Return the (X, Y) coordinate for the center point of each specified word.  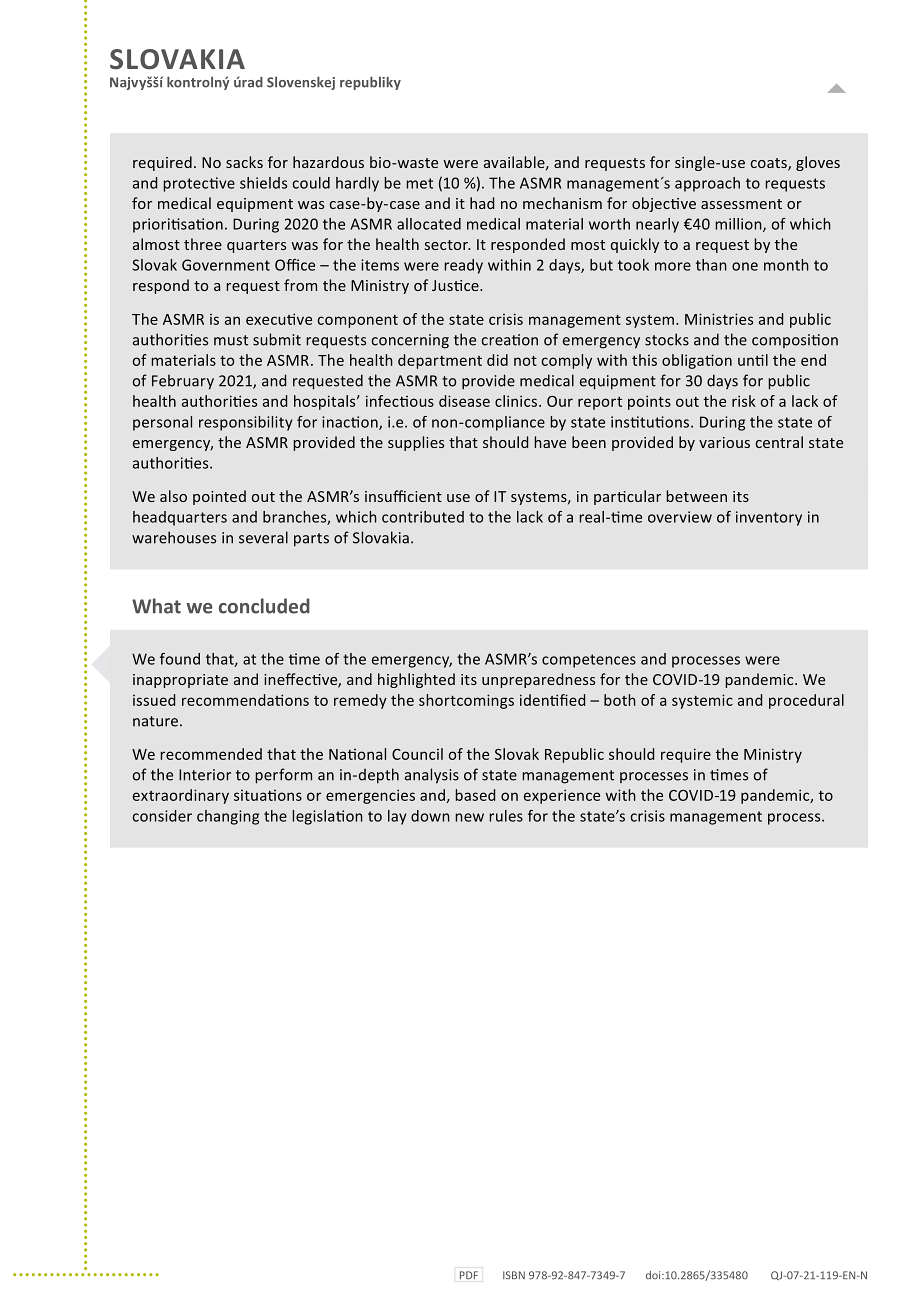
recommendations (245, 700)
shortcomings (466, 701)
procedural (806, 701)
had (482, 203)
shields (263, 183)
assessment (741, 204)
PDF (469, 1275)
